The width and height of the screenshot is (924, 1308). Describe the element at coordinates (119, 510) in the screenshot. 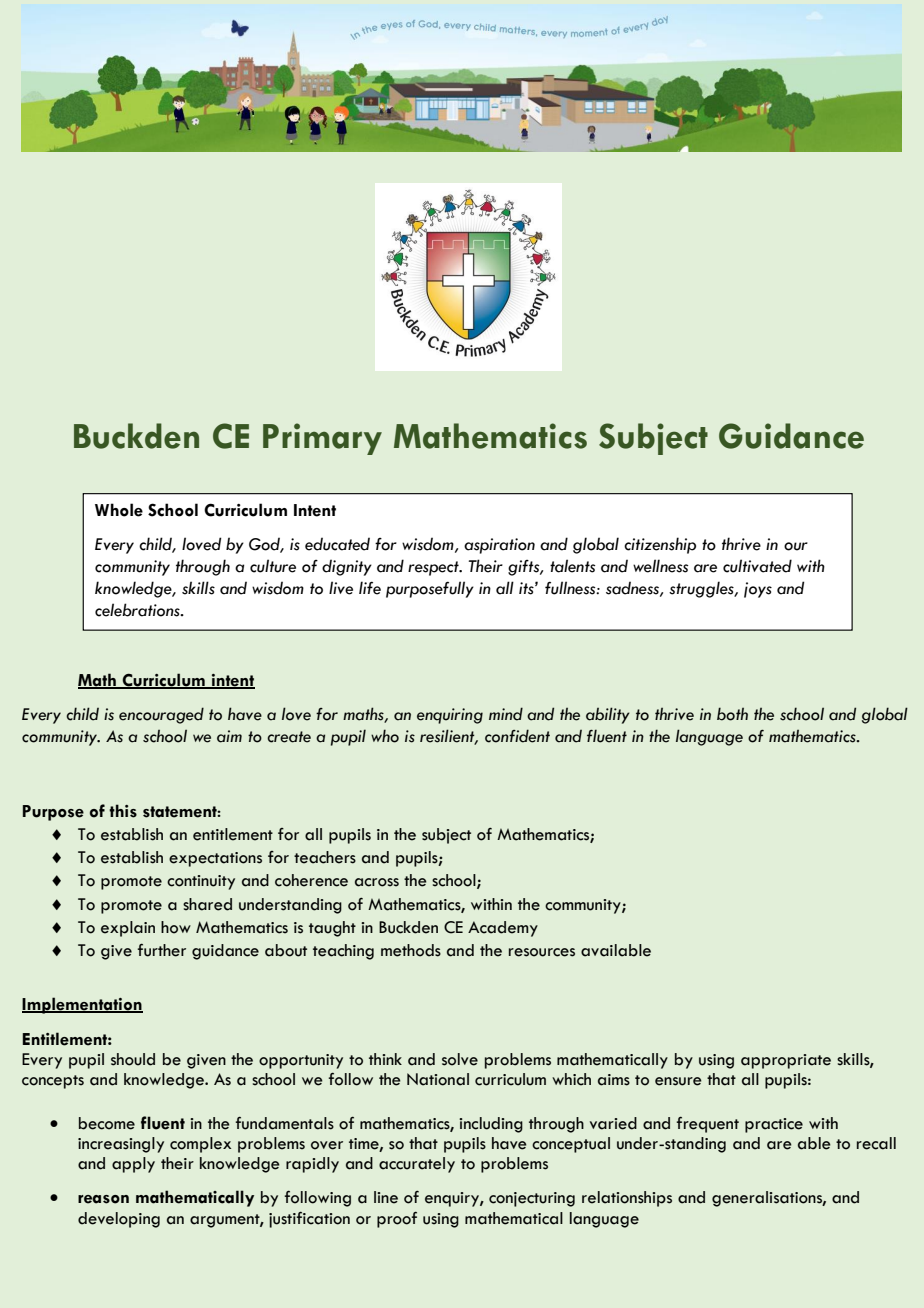

I see `Whole` at that location.
